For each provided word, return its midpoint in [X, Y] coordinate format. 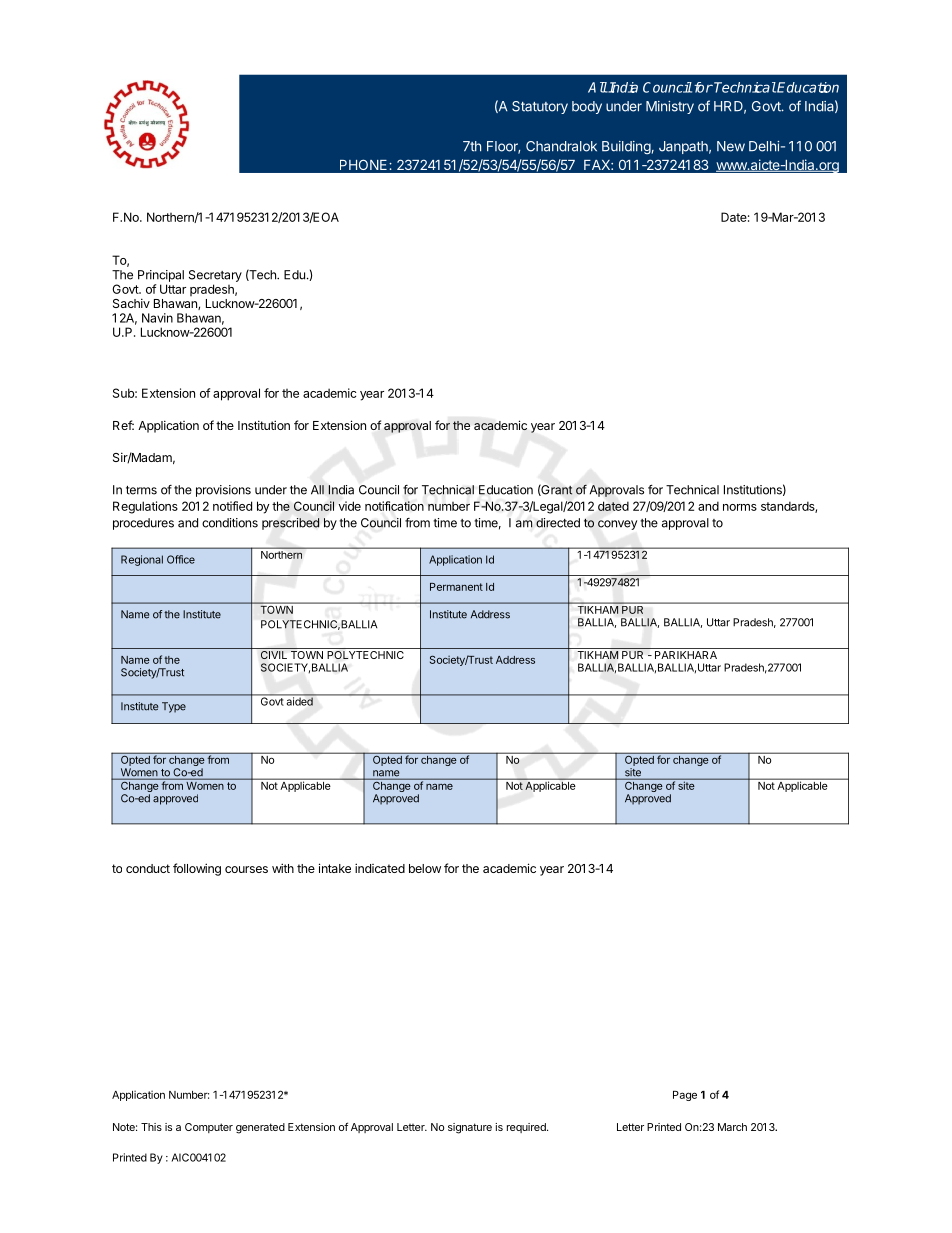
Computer [209, 1128]
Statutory [540, 107]
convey [617, 525]
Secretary [215, 276]
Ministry [670, 107]
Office [181, 559]
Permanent [456, 587]
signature [470, 1128]
